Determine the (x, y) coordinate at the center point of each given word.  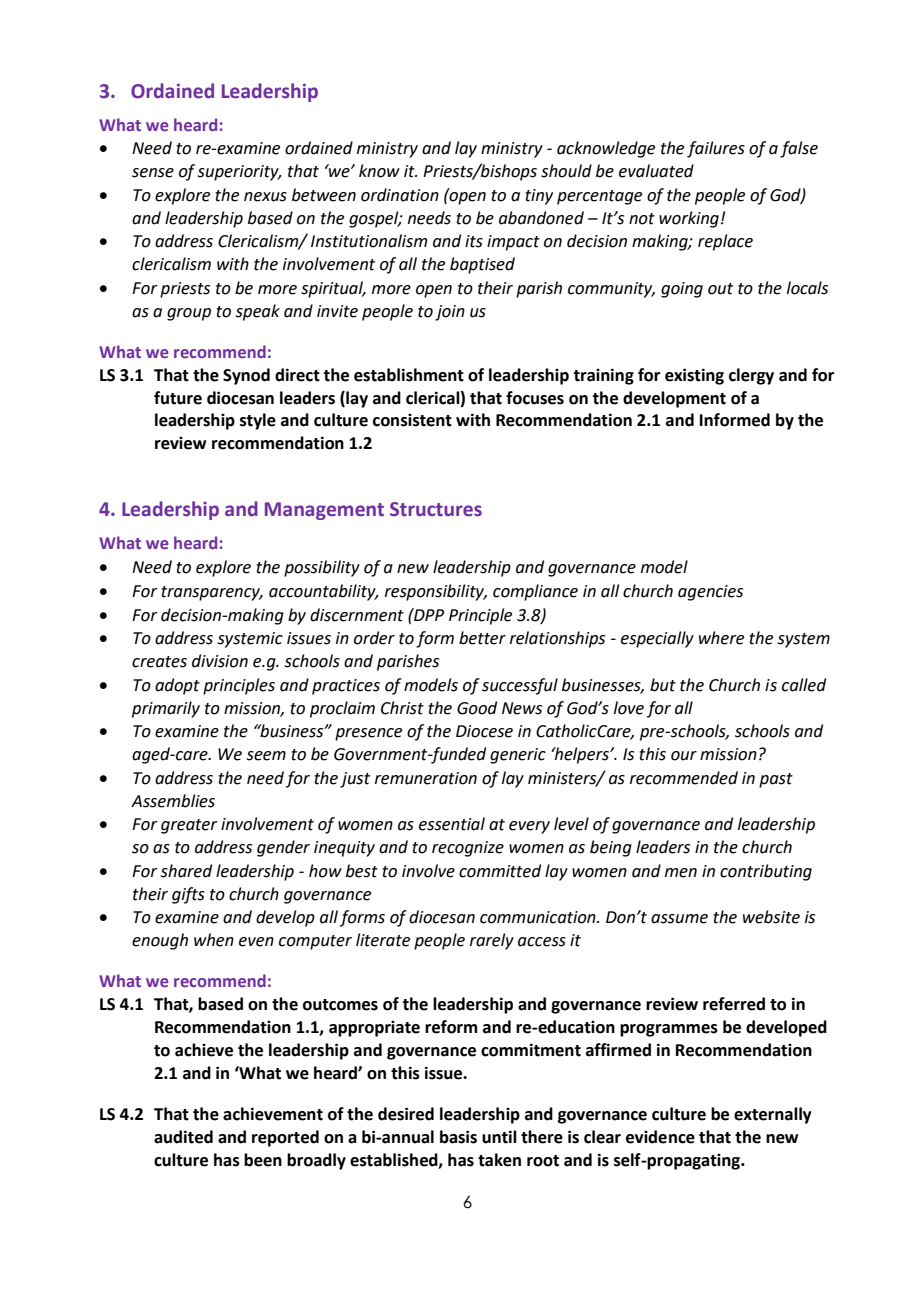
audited (183, 1137)
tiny (539, 197)
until (499, 1137)
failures (716, 149)
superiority (239, 173)
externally (773, 1115)
